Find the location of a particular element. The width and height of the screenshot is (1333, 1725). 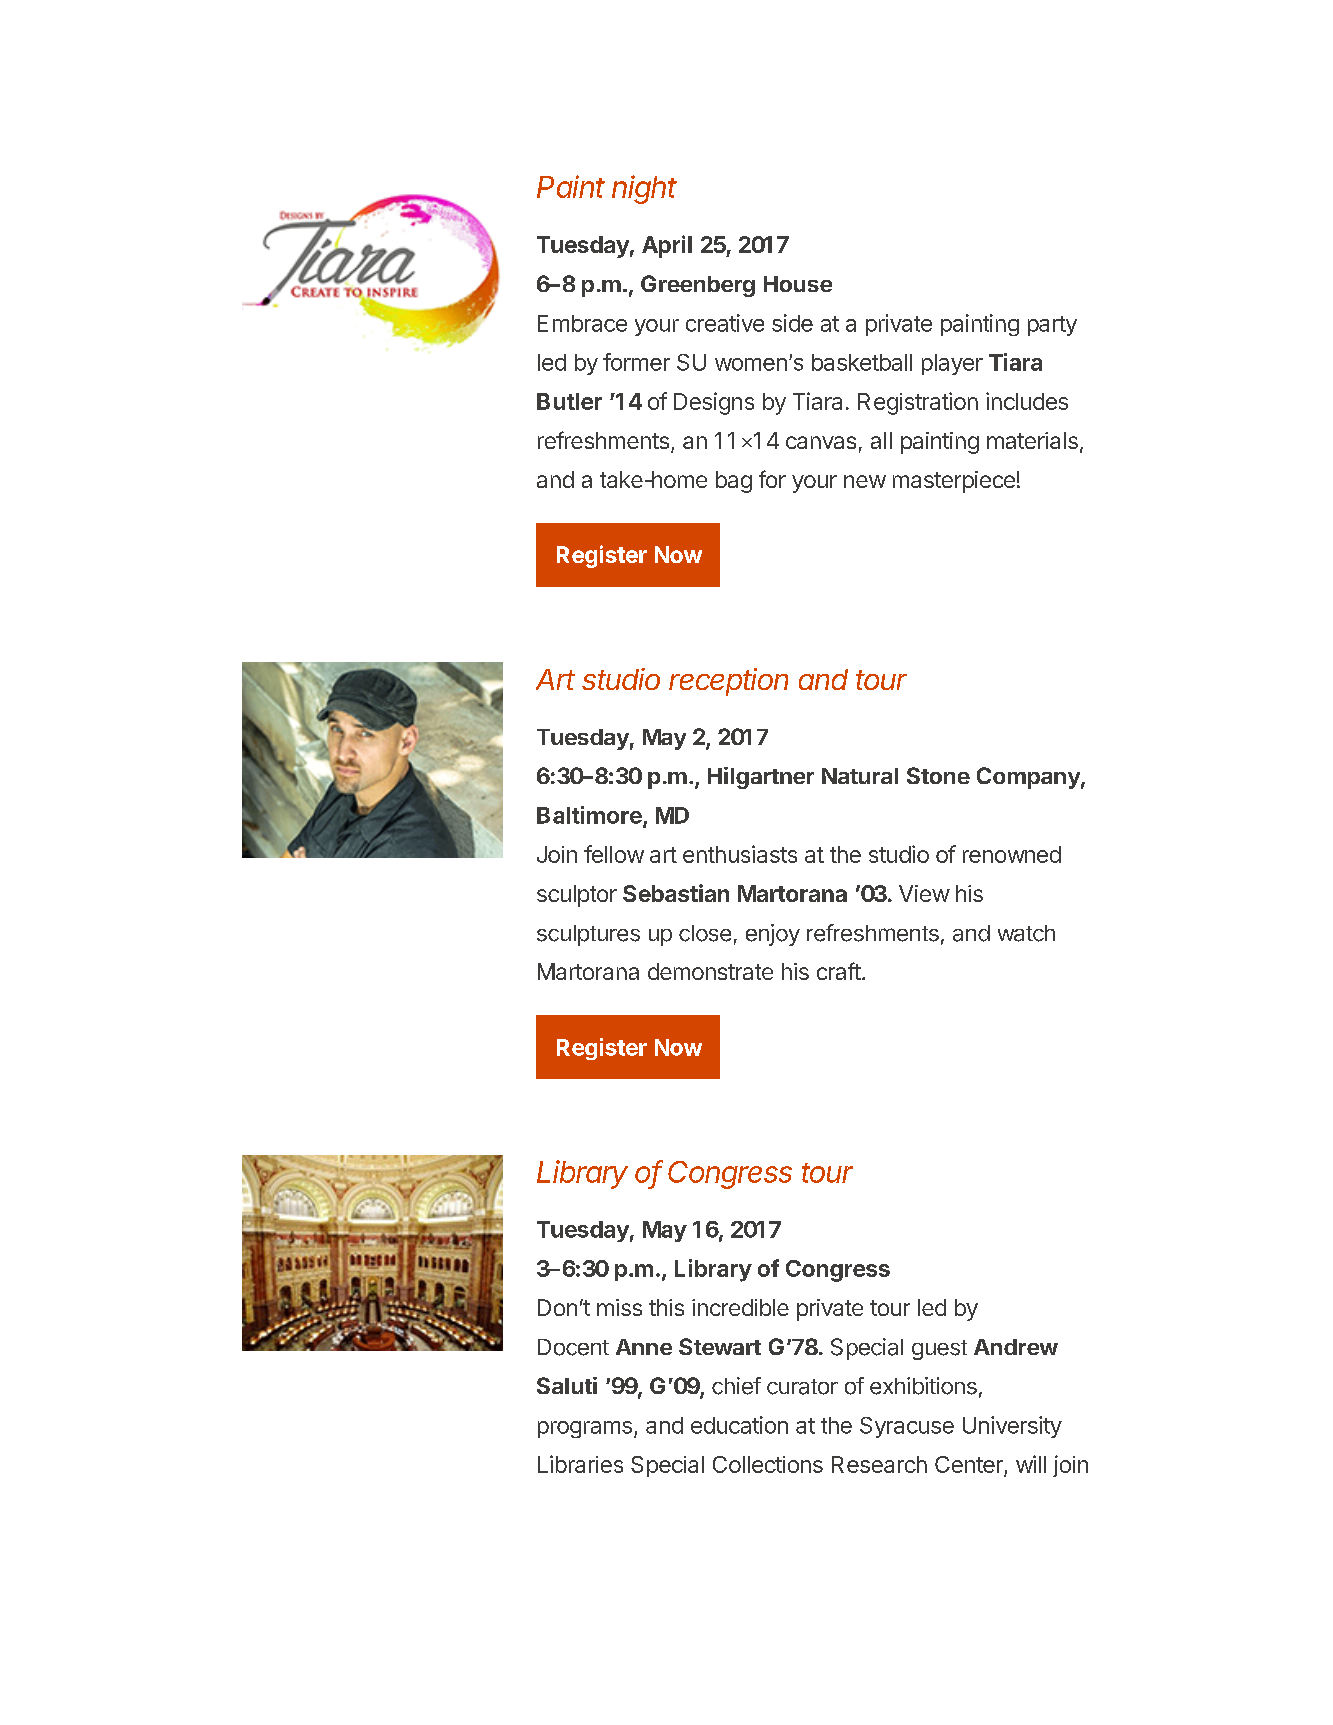

programs is located at coordinates (585, 1429).
